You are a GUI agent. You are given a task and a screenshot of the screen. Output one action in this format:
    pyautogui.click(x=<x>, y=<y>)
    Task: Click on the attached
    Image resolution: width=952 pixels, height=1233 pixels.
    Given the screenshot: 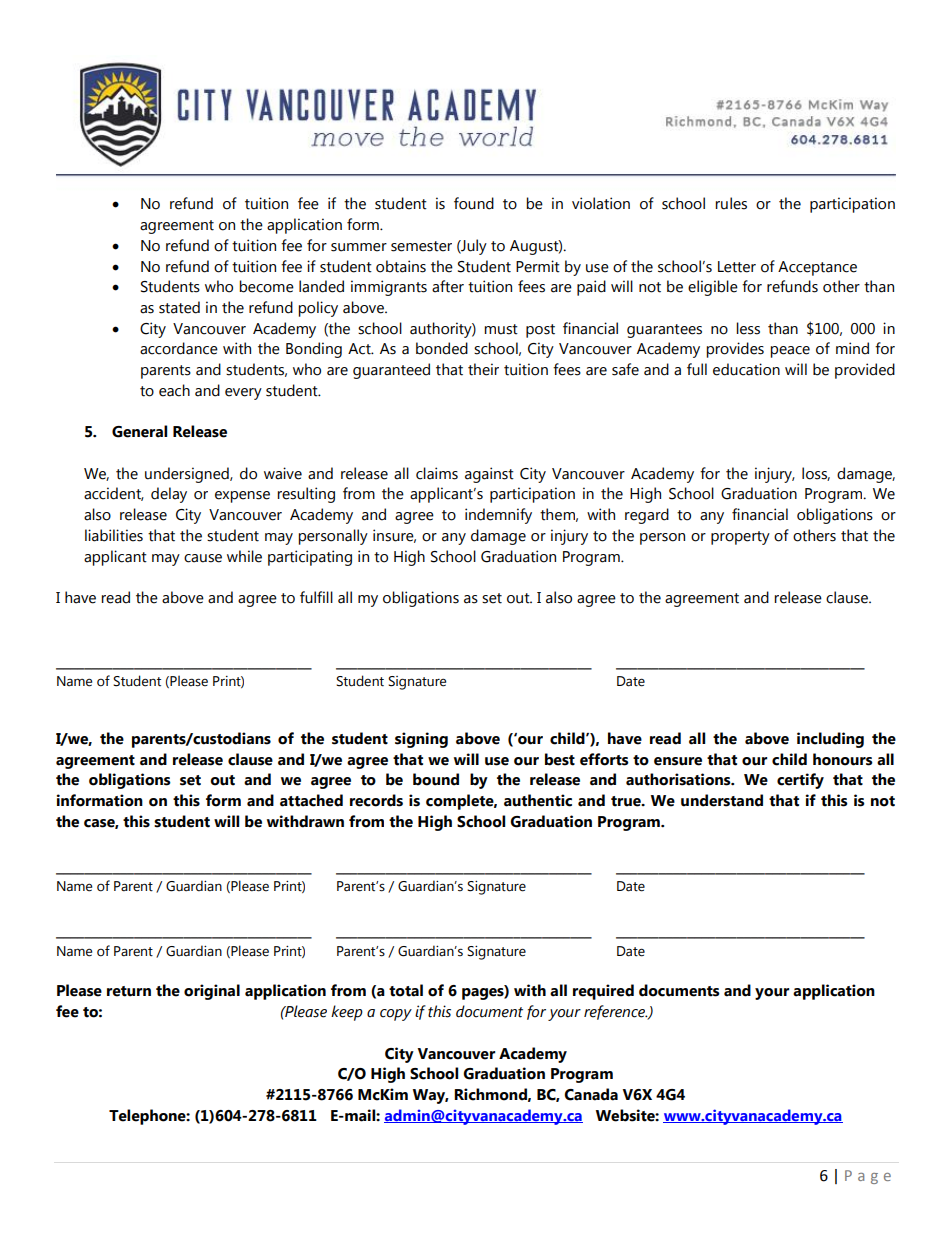 What is the action you would take?
    pyautogui.click(x=311, y=800)
